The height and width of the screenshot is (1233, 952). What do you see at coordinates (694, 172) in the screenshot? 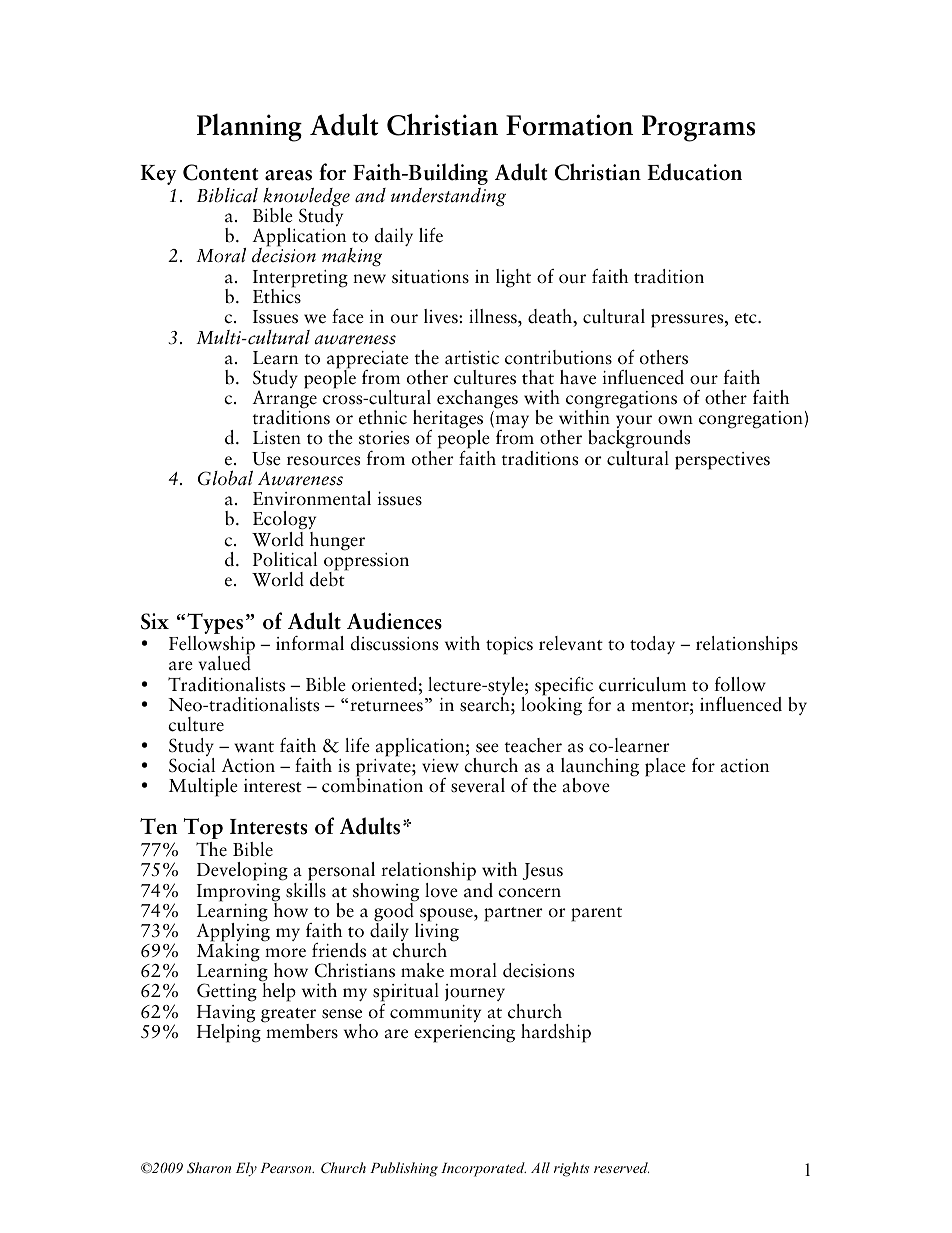
I see `Education` at bounding box center [694, 172].
